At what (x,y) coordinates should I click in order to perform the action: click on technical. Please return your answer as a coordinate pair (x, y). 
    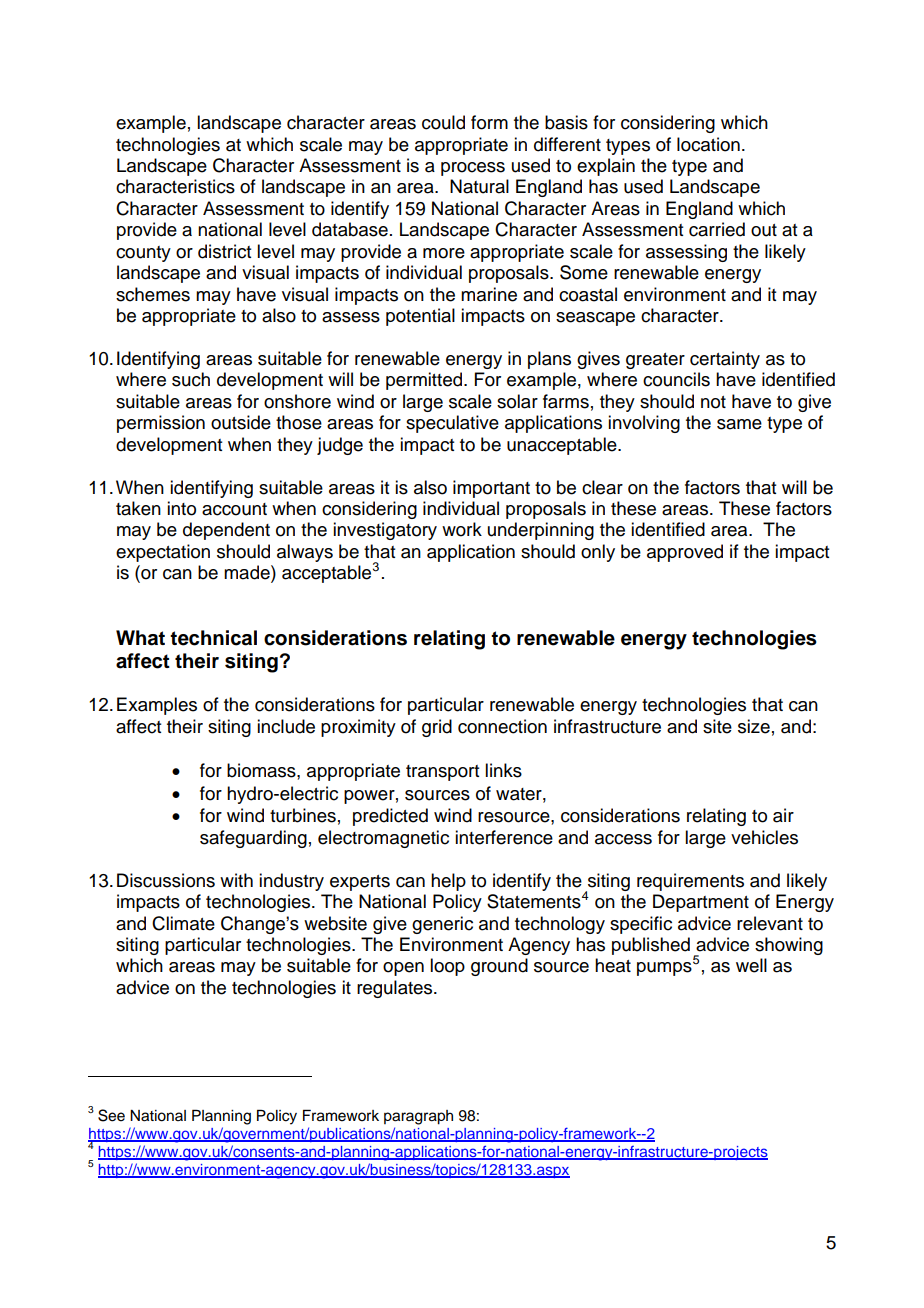
    Looking at the image, I should click on (213, 638).
